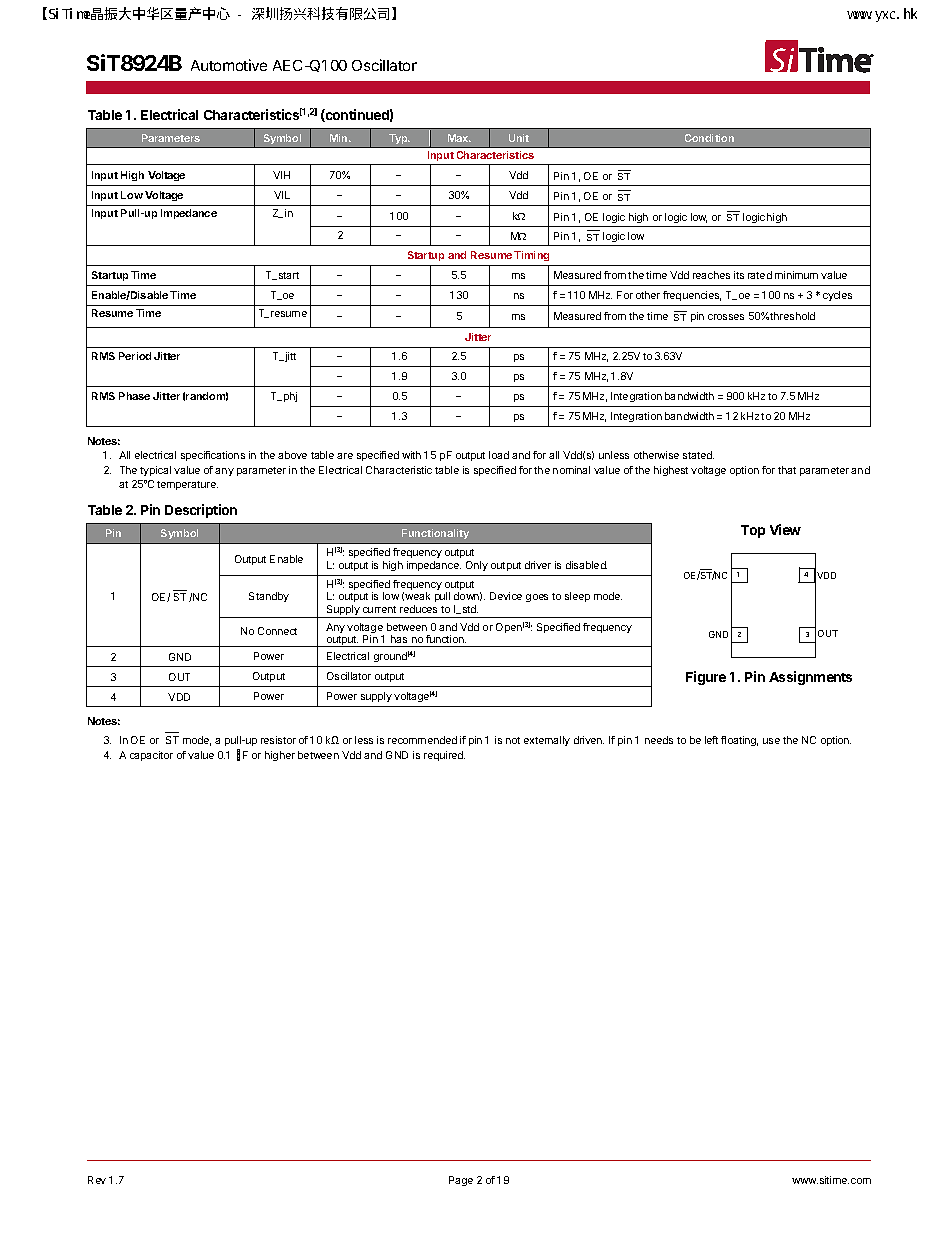 This screenshot has height=1233, width=952. Describe the element at coordinates (709, 138) in the screenshot. I see `Condition` at that location.
